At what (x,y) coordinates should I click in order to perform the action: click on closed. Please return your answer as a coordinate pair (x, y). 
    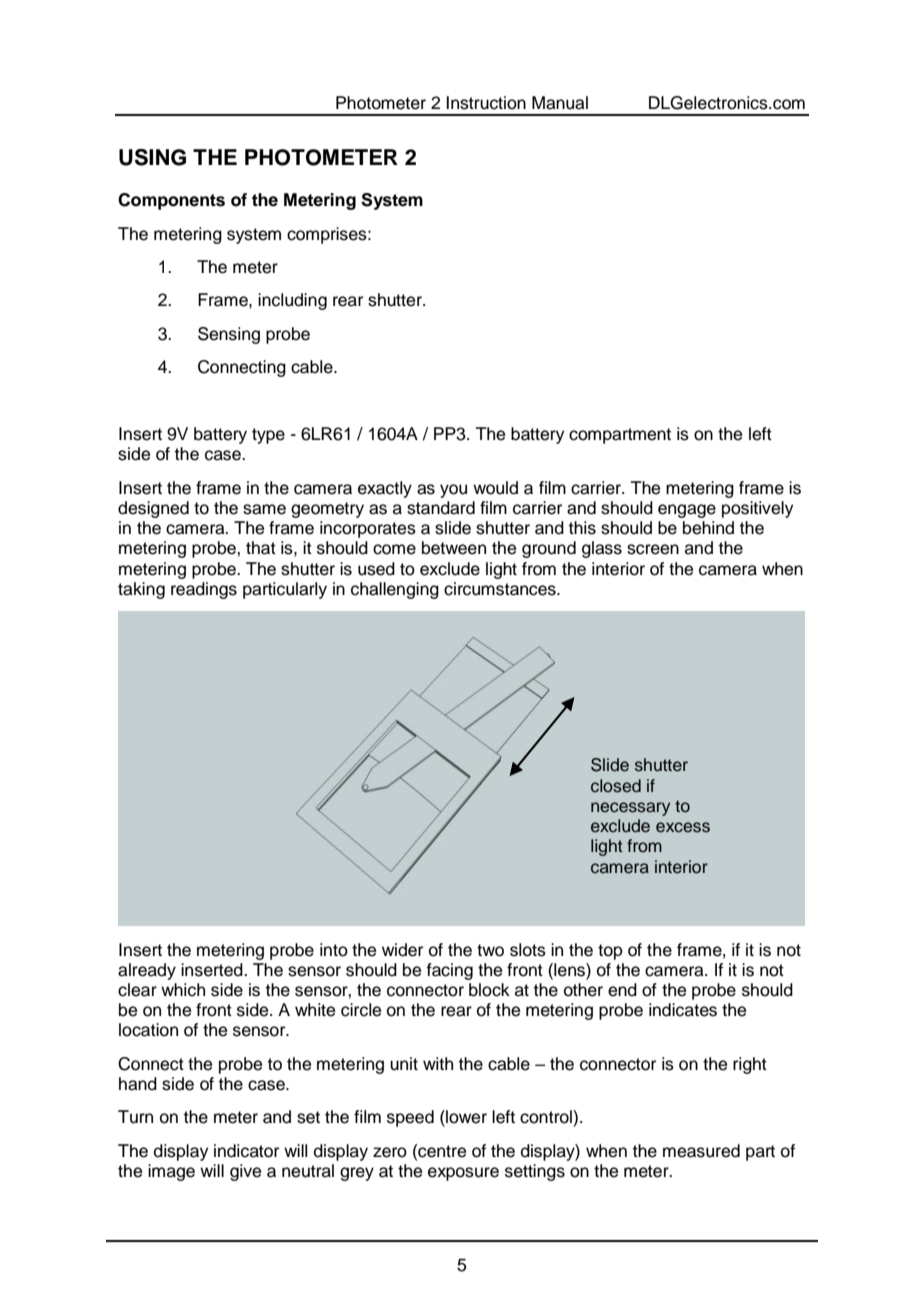
    Looking at the image, I should click on (616, 786).
